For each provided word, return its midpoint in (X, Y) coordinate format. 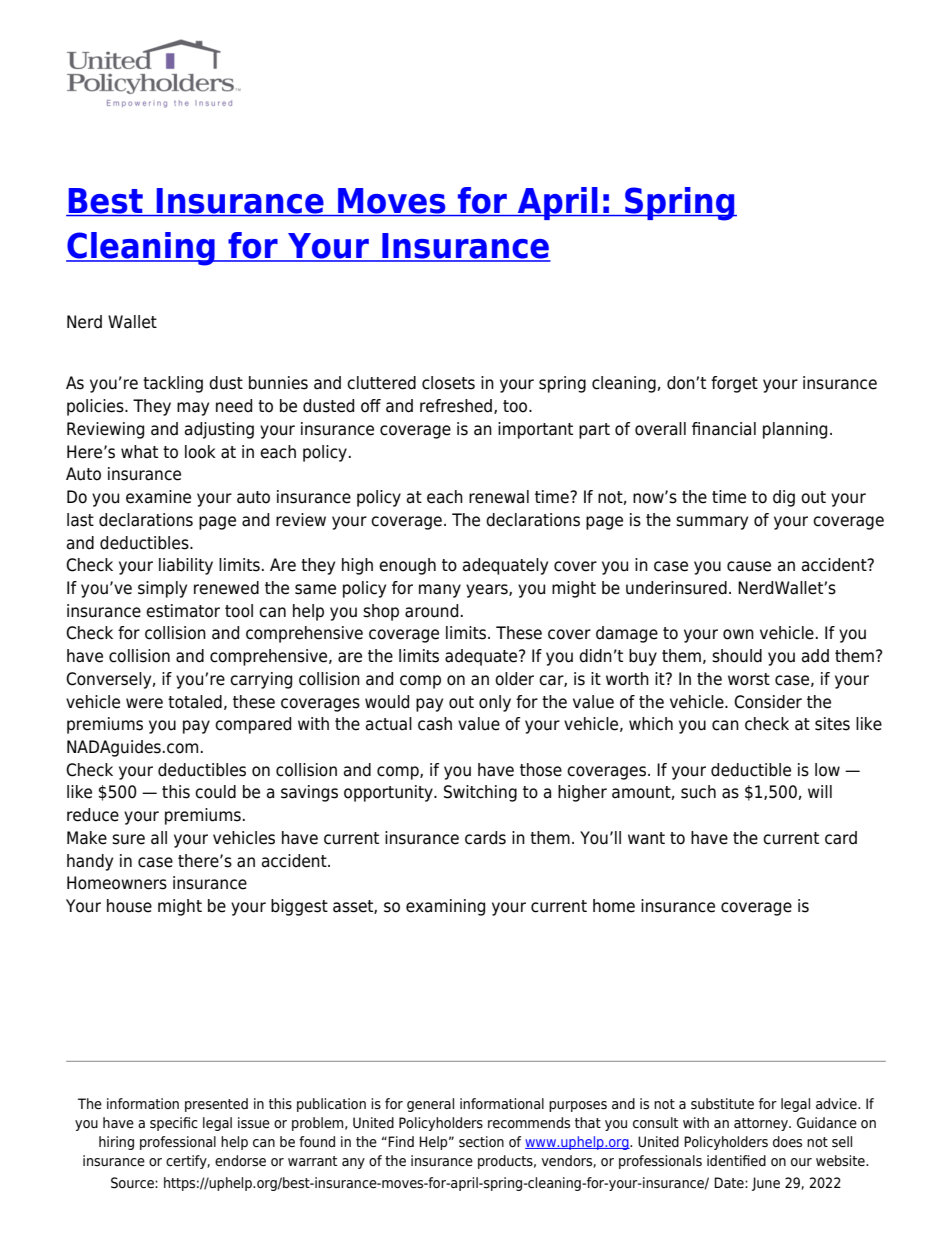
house (129, 906)
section (481, 1142)
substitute (722, 1104)
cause (749, 566)
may (193, 409)
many (440, 591)
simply (162, 589)
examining (445, 907)
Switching (480, 793)
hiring (116, 1143)
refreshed (456, 406)
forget (734, 384)
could (215, 792)
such (698, 792)
